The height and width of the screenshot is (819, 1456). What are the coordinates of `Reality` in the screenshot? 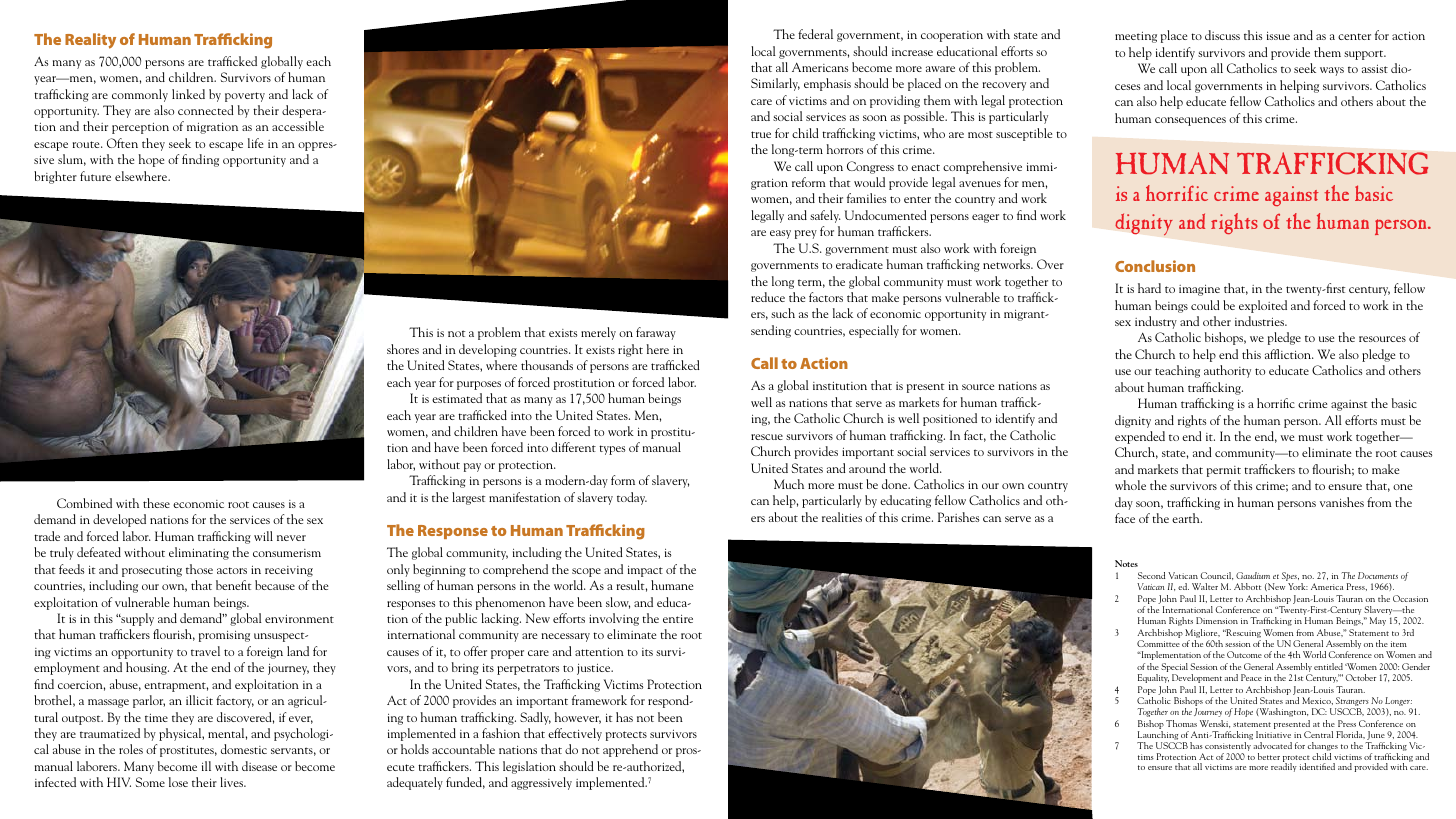 It's located at (90, 41).
